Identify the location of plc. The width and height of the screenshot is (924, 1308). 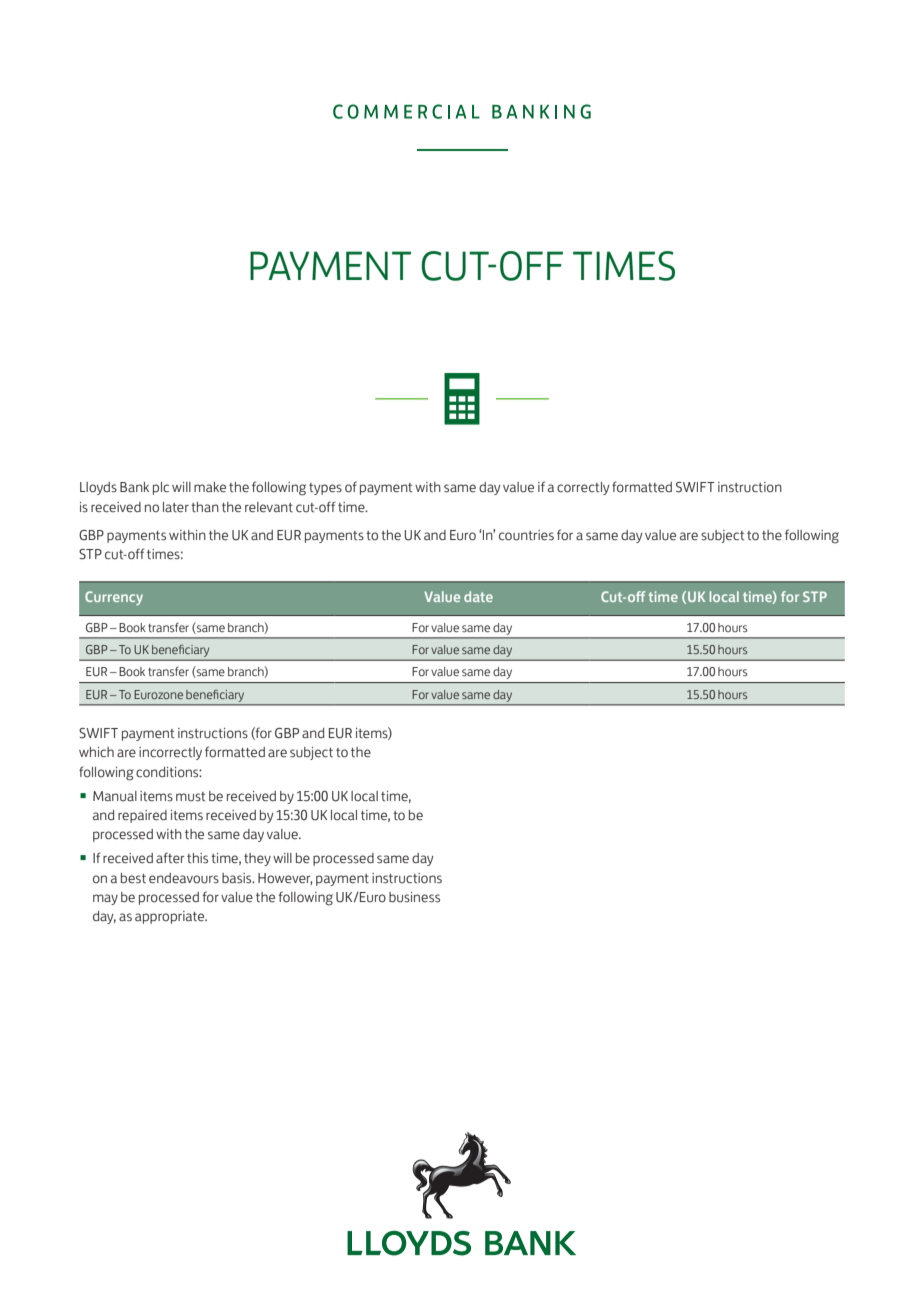
(161, 488).
